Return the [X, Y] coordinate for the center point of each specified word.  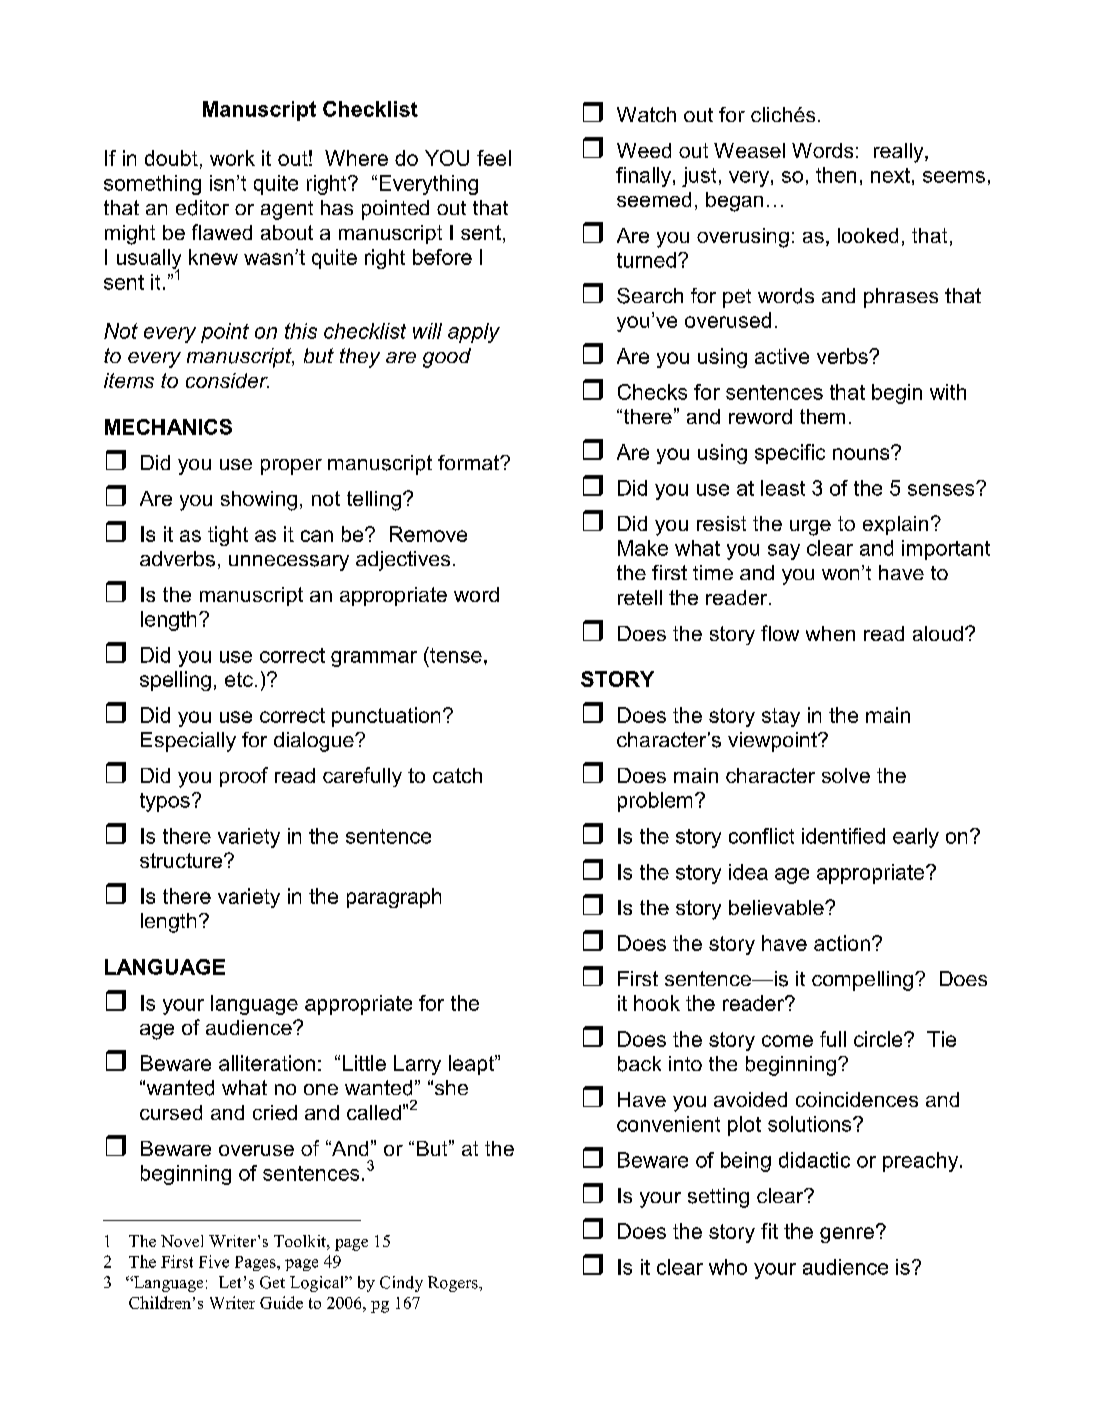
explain [895, 525]
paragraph [394, 898]
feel [494, 158]
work [232, 158]
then [836, 175]
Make [643, 548]
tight [228, 536]
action [842, 943]
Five [214, 1261]
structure [182, 860]
